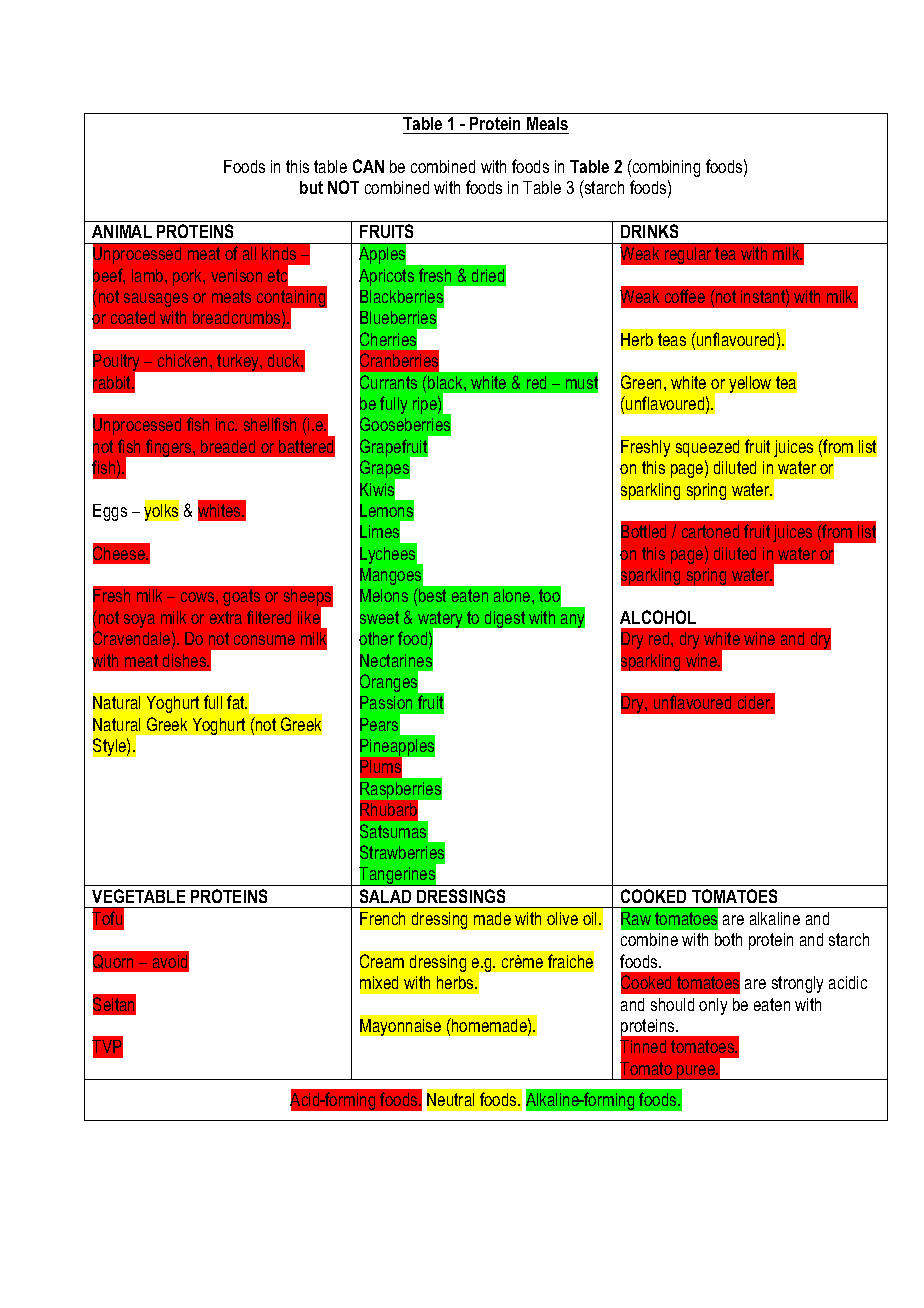  I want to click on breaded, so click(228, 446).
